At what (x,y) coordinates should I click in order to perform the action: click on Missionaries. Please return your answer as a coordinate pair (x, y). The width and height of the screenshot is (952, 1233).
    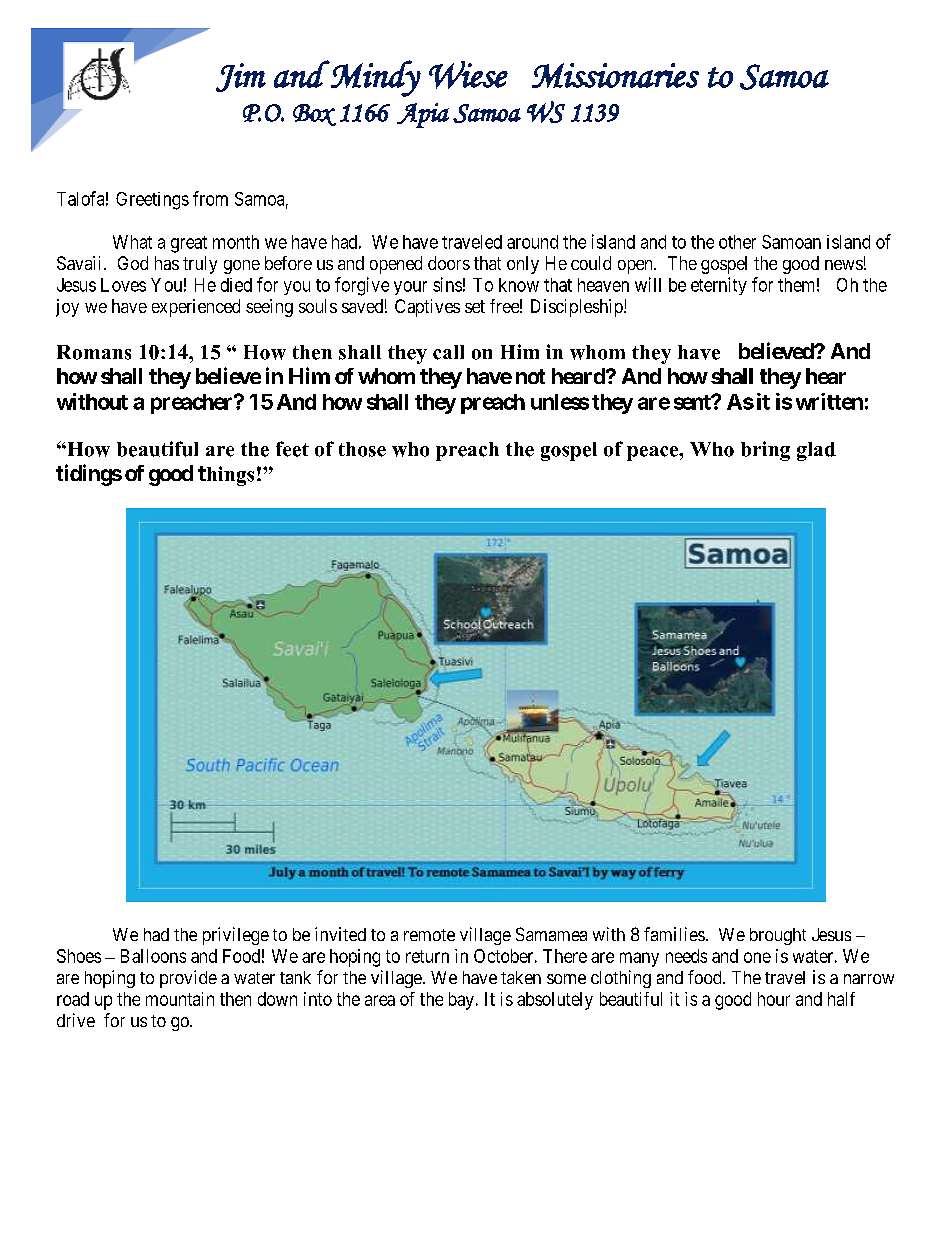
    Looking at the image, I should click on (615, 75).
